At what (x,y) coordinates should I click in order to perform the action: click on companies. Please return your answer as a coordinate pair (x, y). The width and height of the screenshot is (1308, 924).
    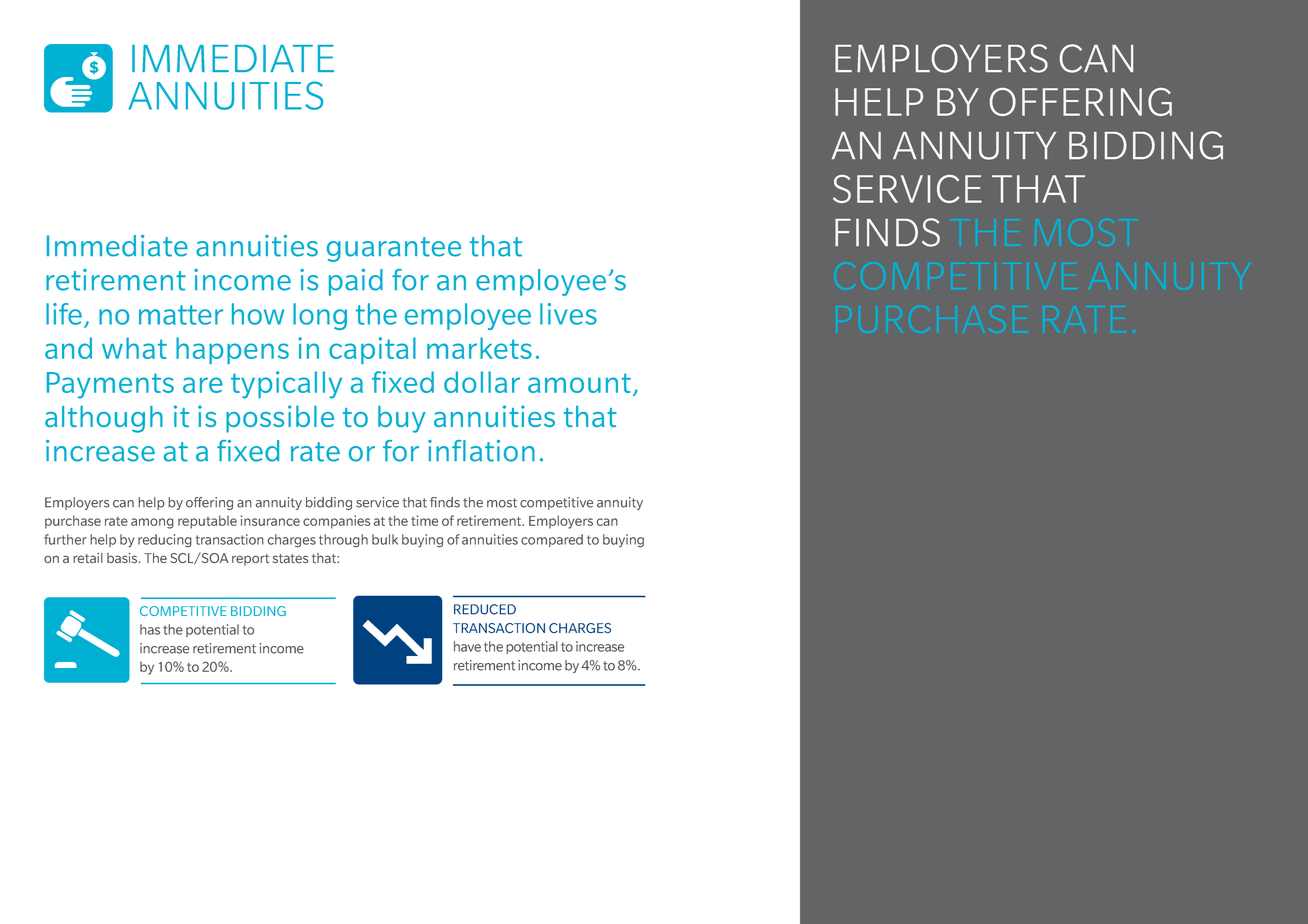
    Looking at the image, I should click on (336, 522).
